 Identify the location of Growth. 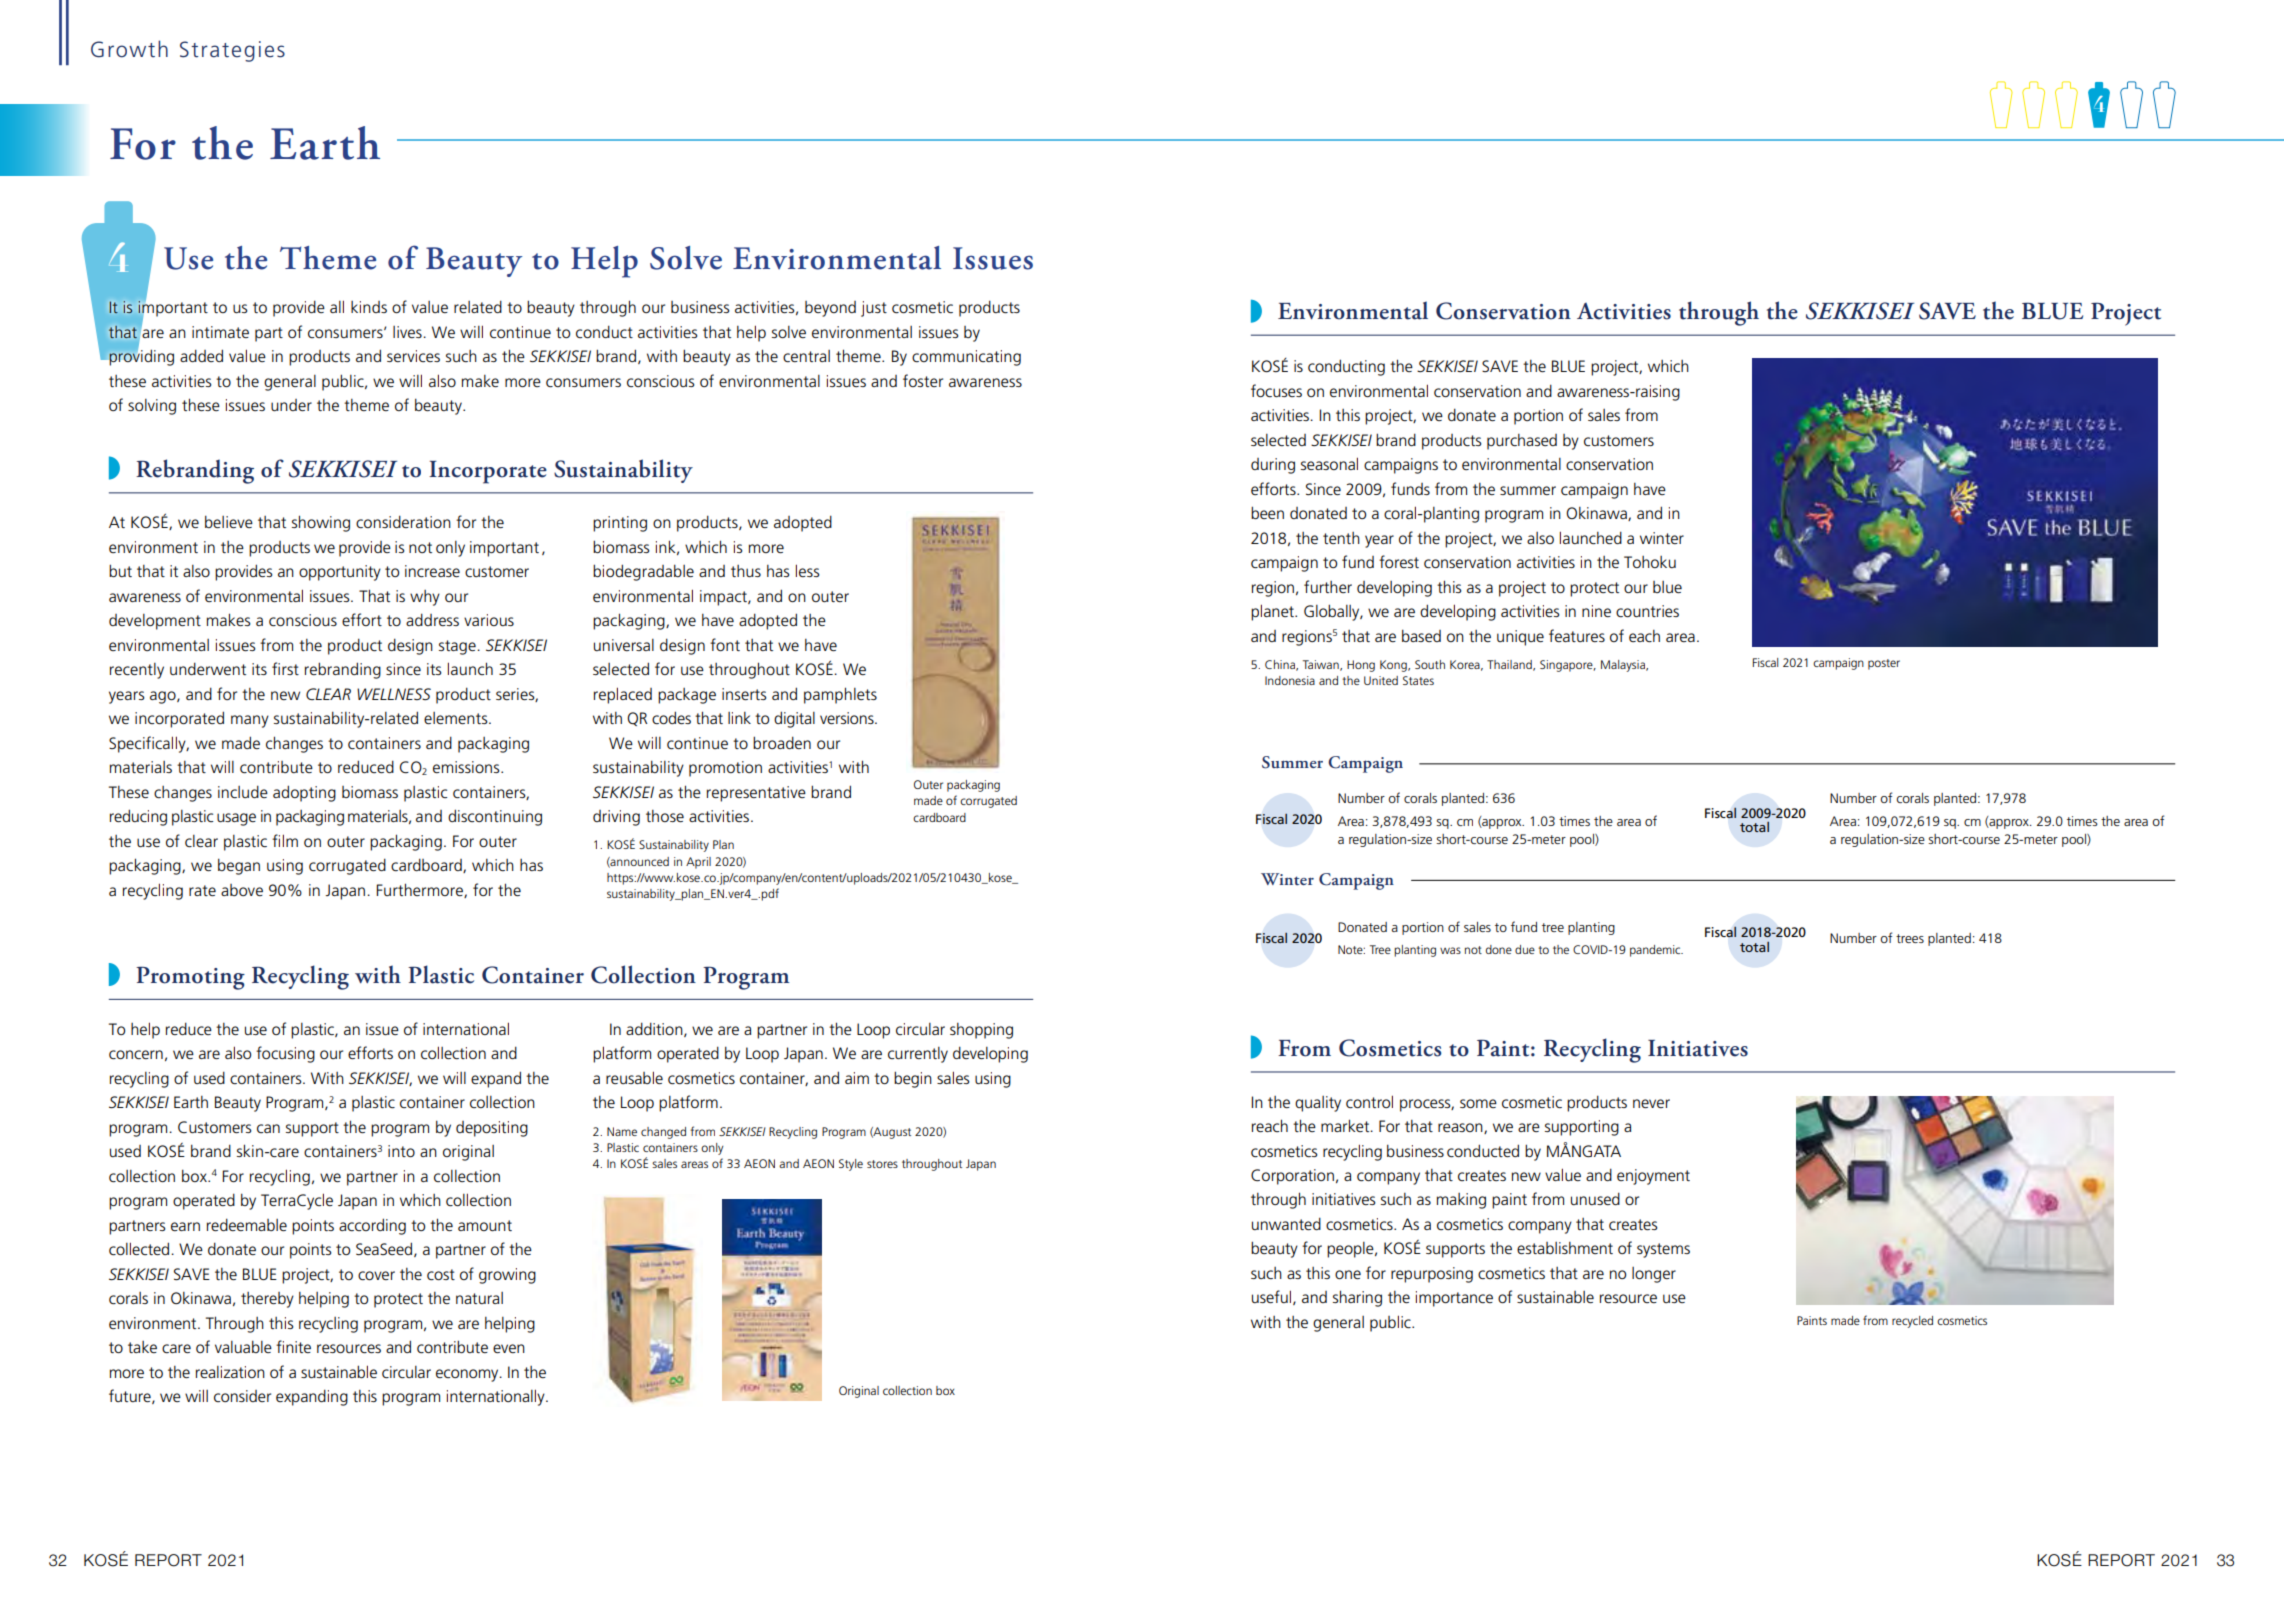
(129, 49).
